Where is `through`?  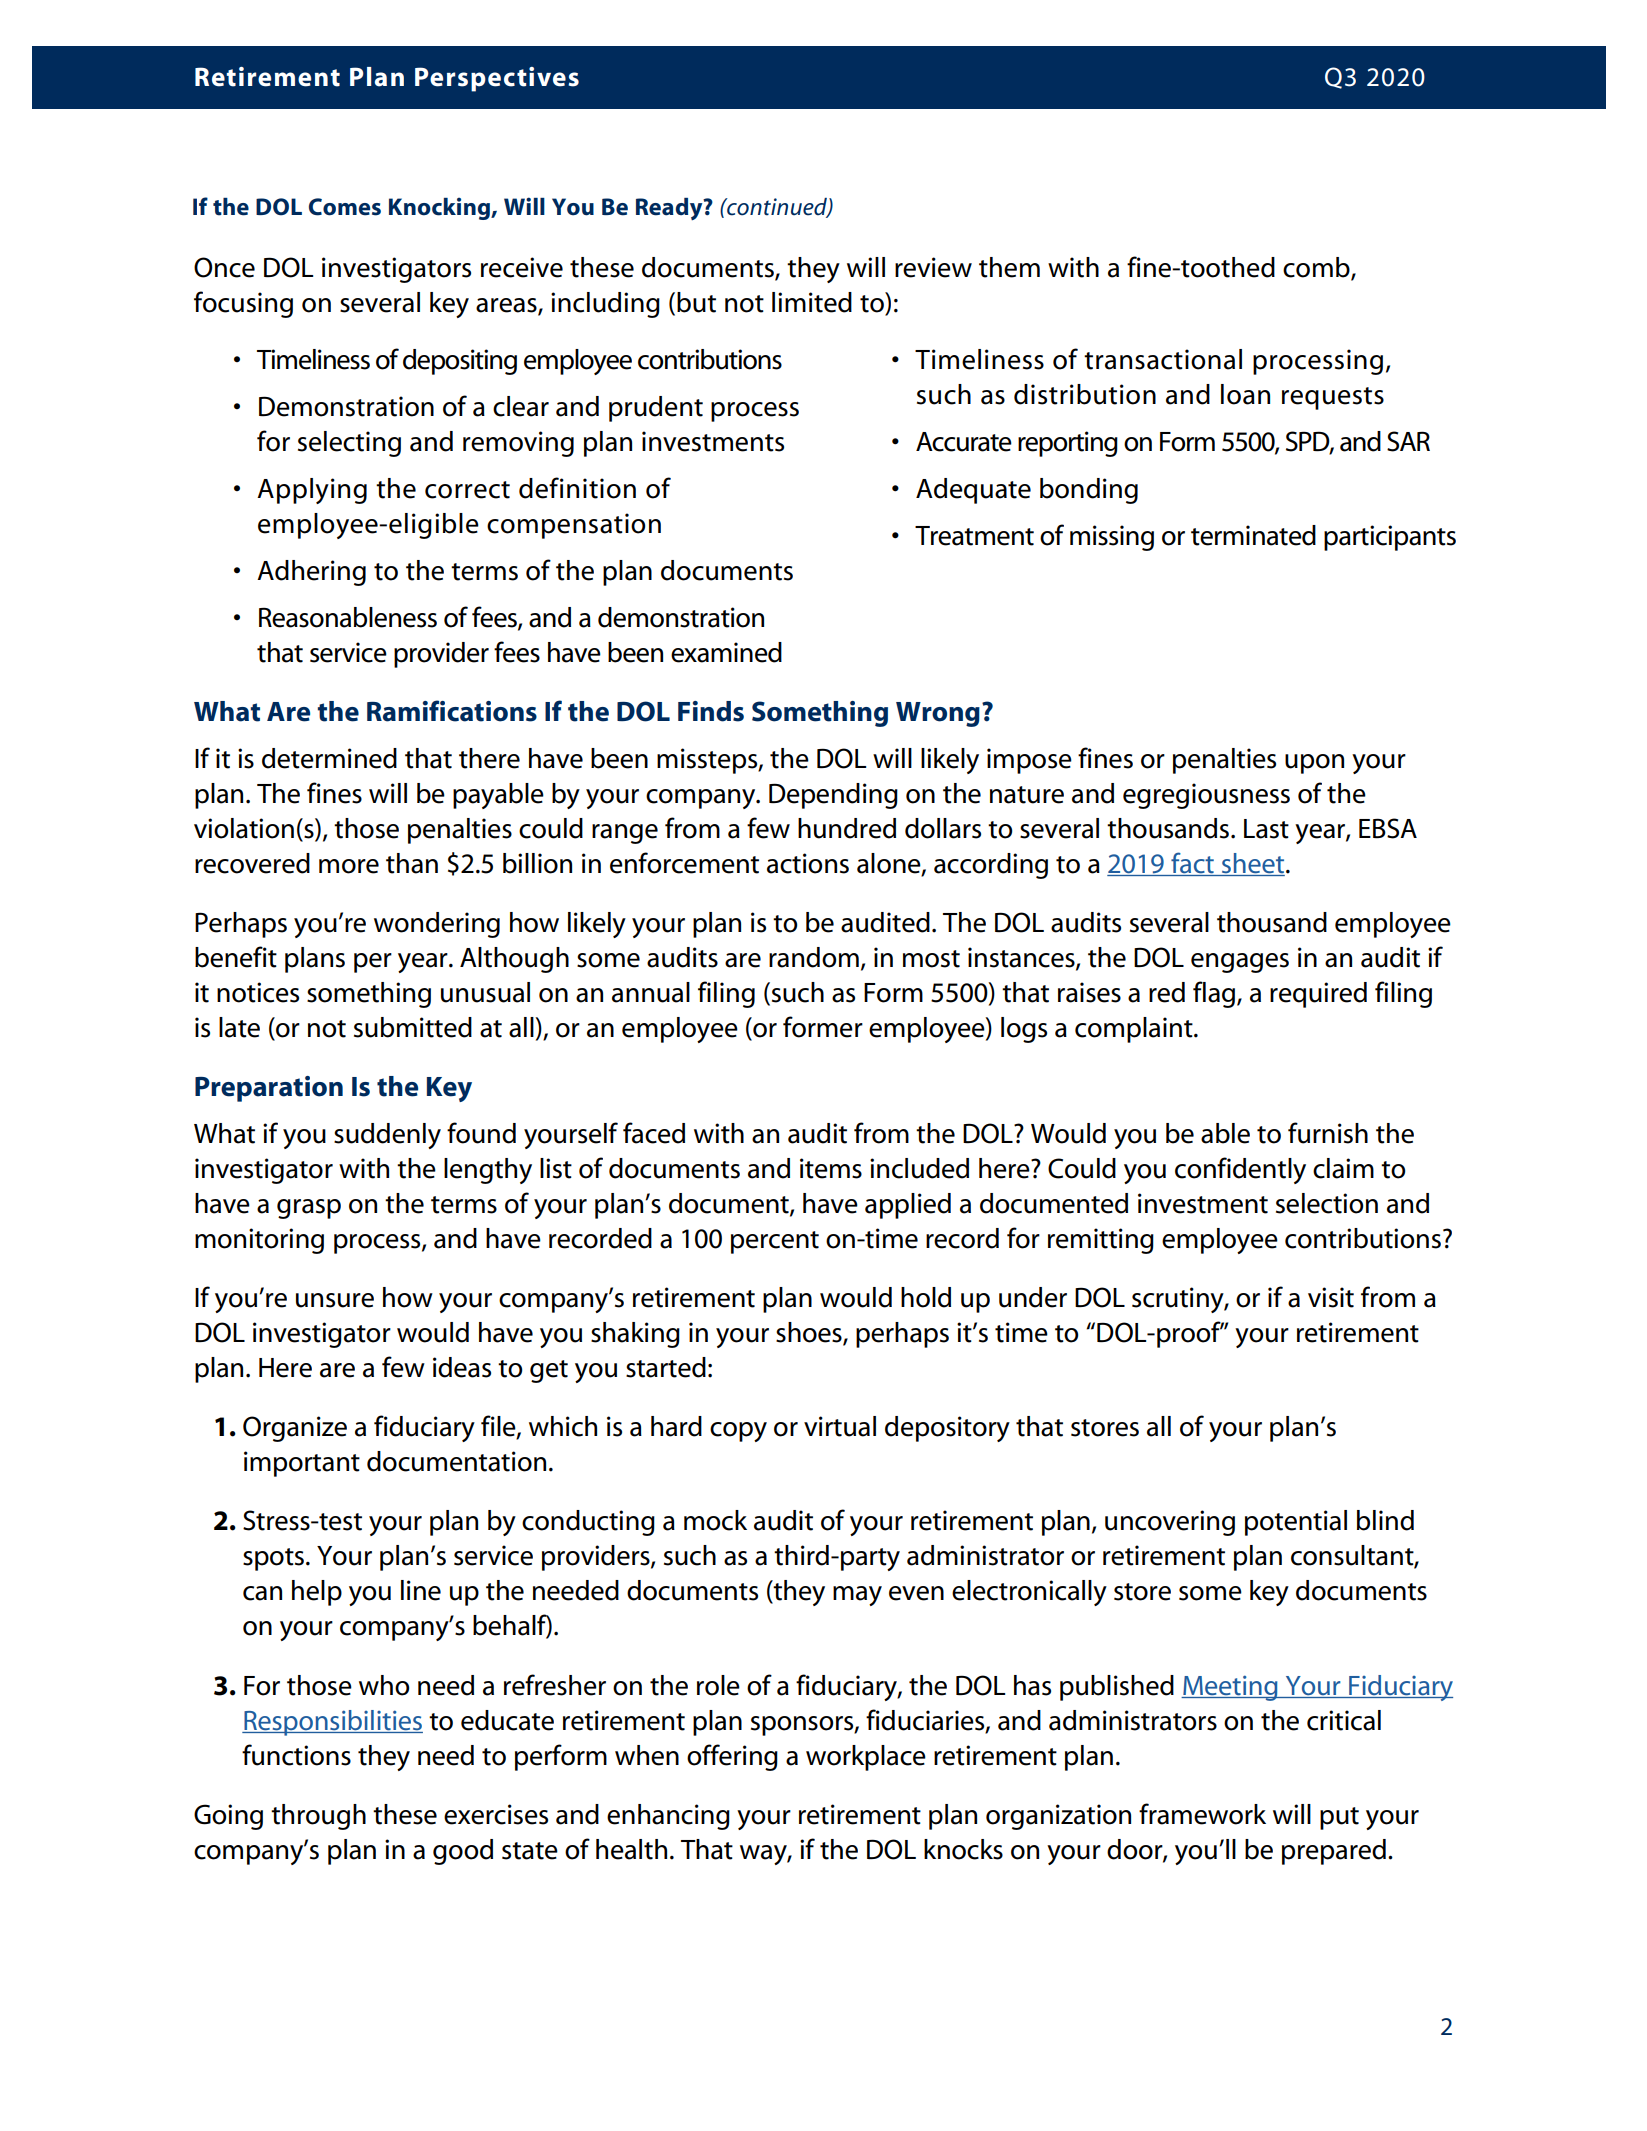
through is located at coordinates (318, 1817).
